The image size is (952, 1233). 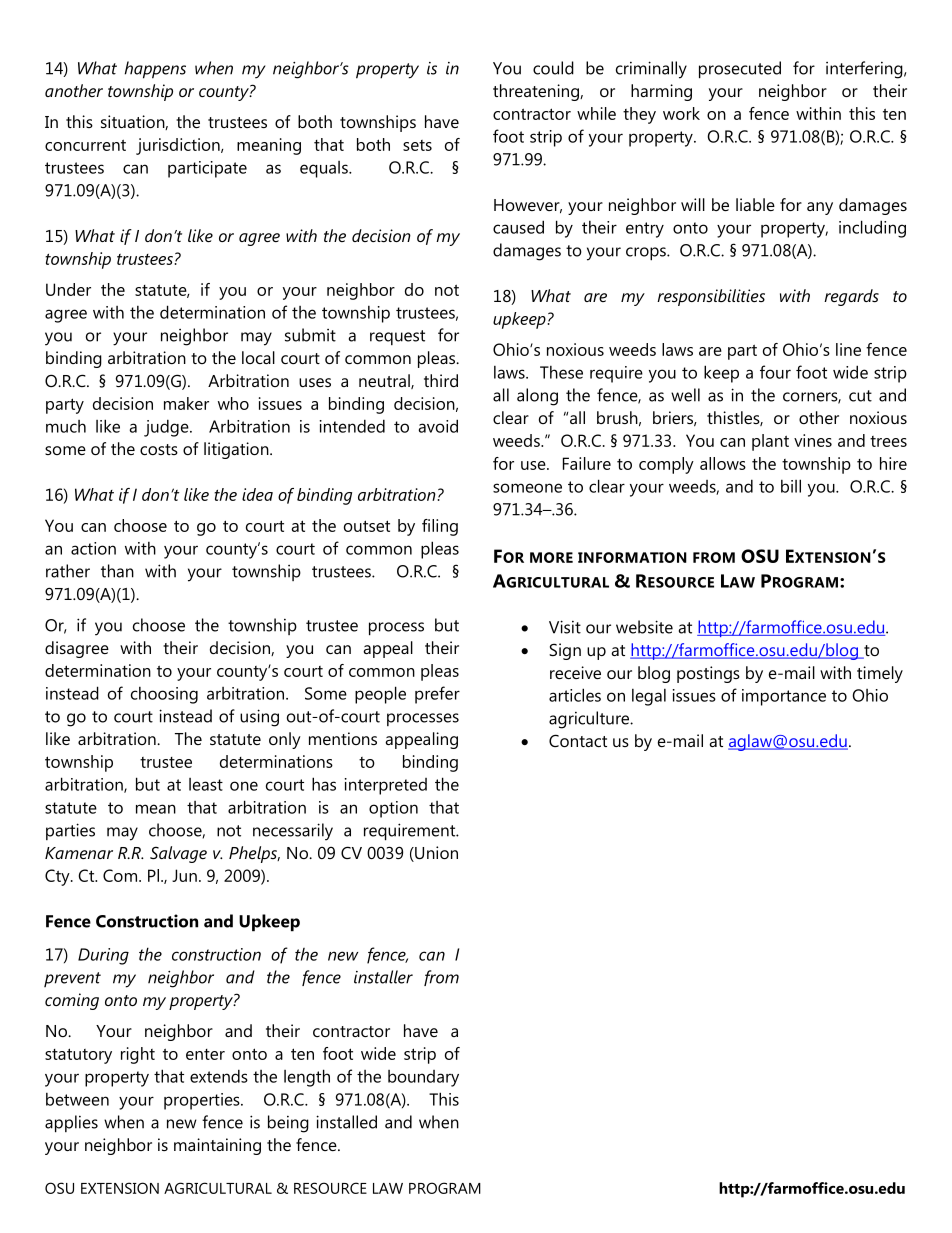 I want to click on properties, so click(x=203, y=1101).
